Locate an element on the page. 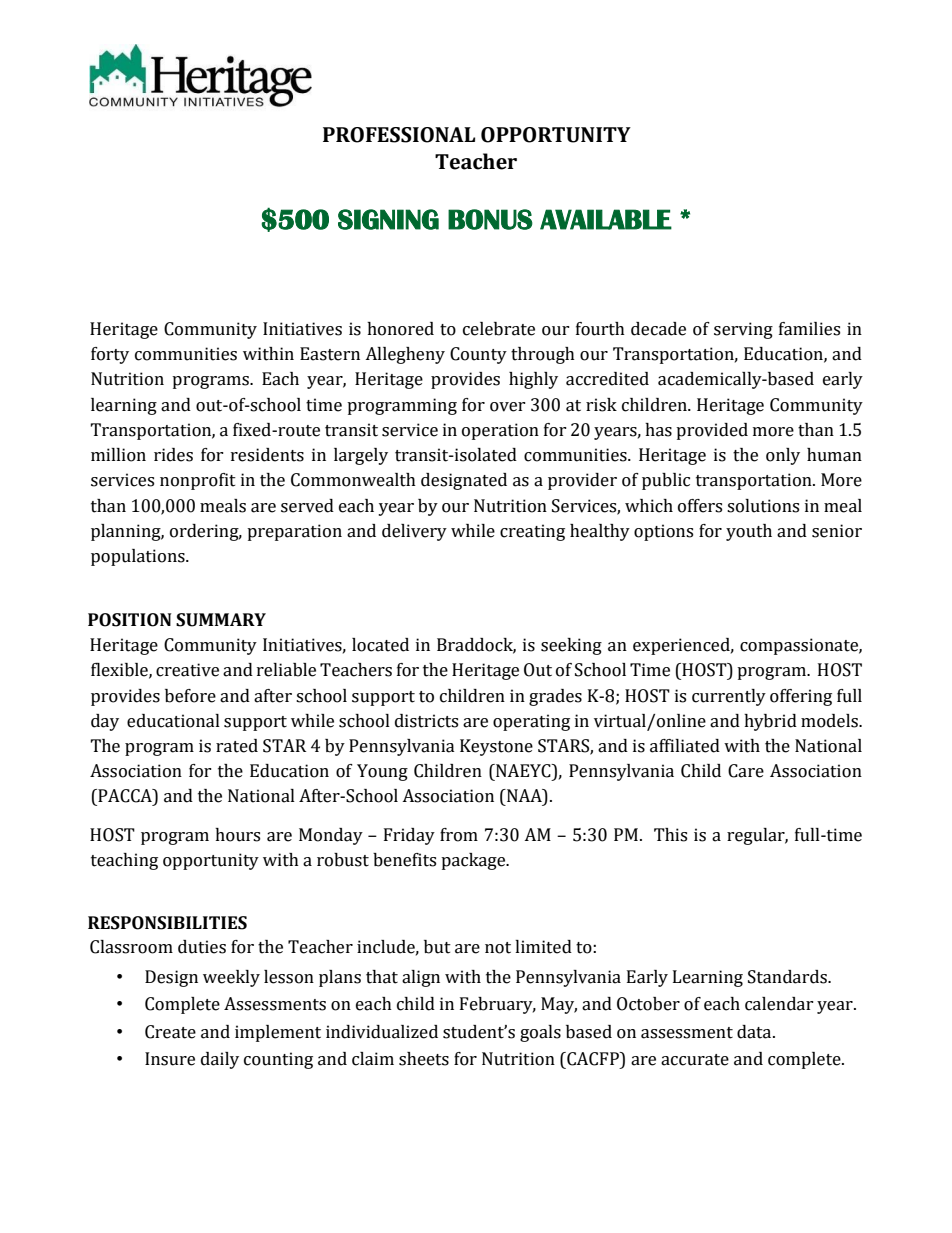 The image size is (952, 1233). forty is located at coordinates (110, 355).
